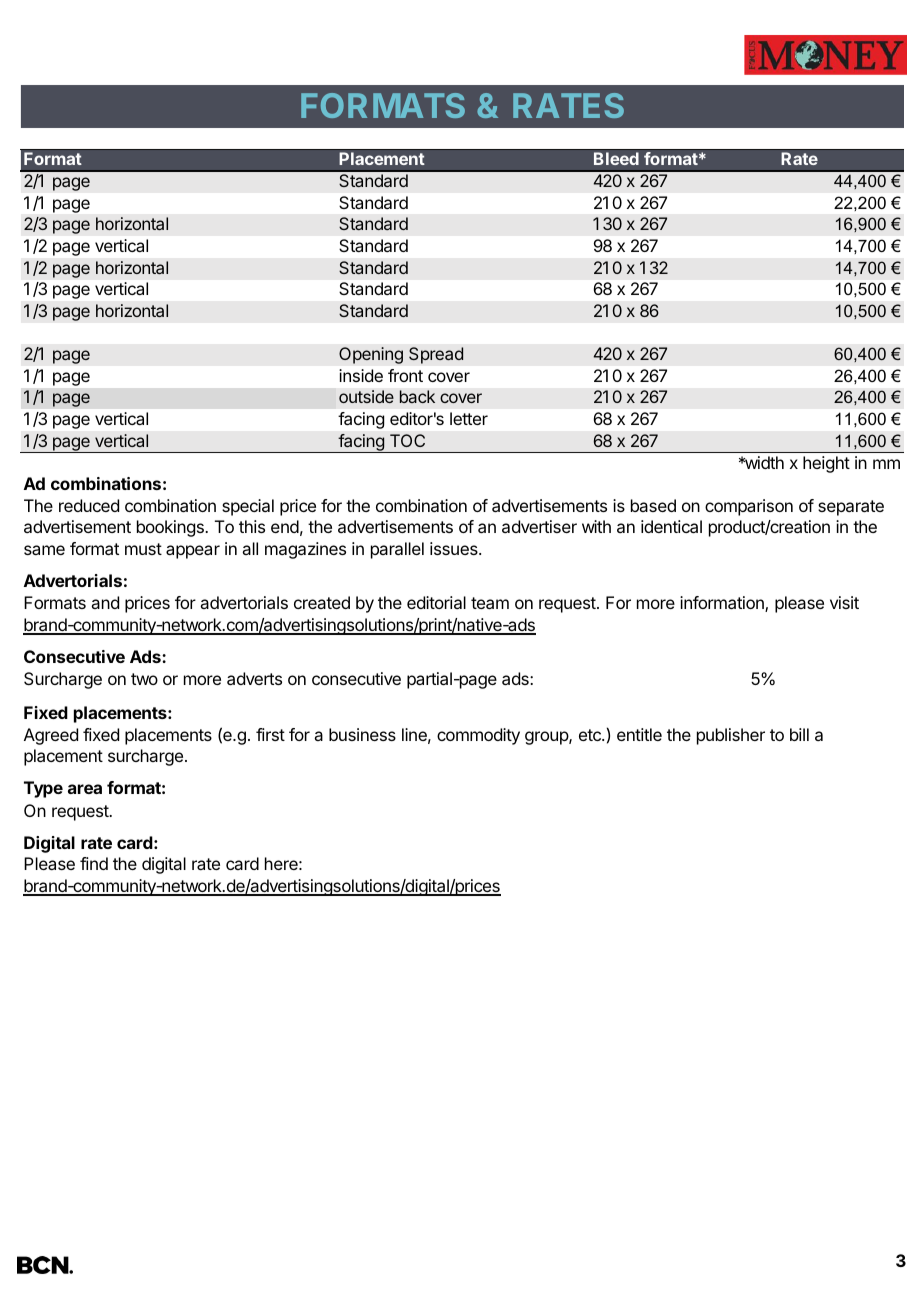 The image size is (924, 1309). Describe the element at coordinates (254, 678) in the screenshot. I see `adverts` at that location.
